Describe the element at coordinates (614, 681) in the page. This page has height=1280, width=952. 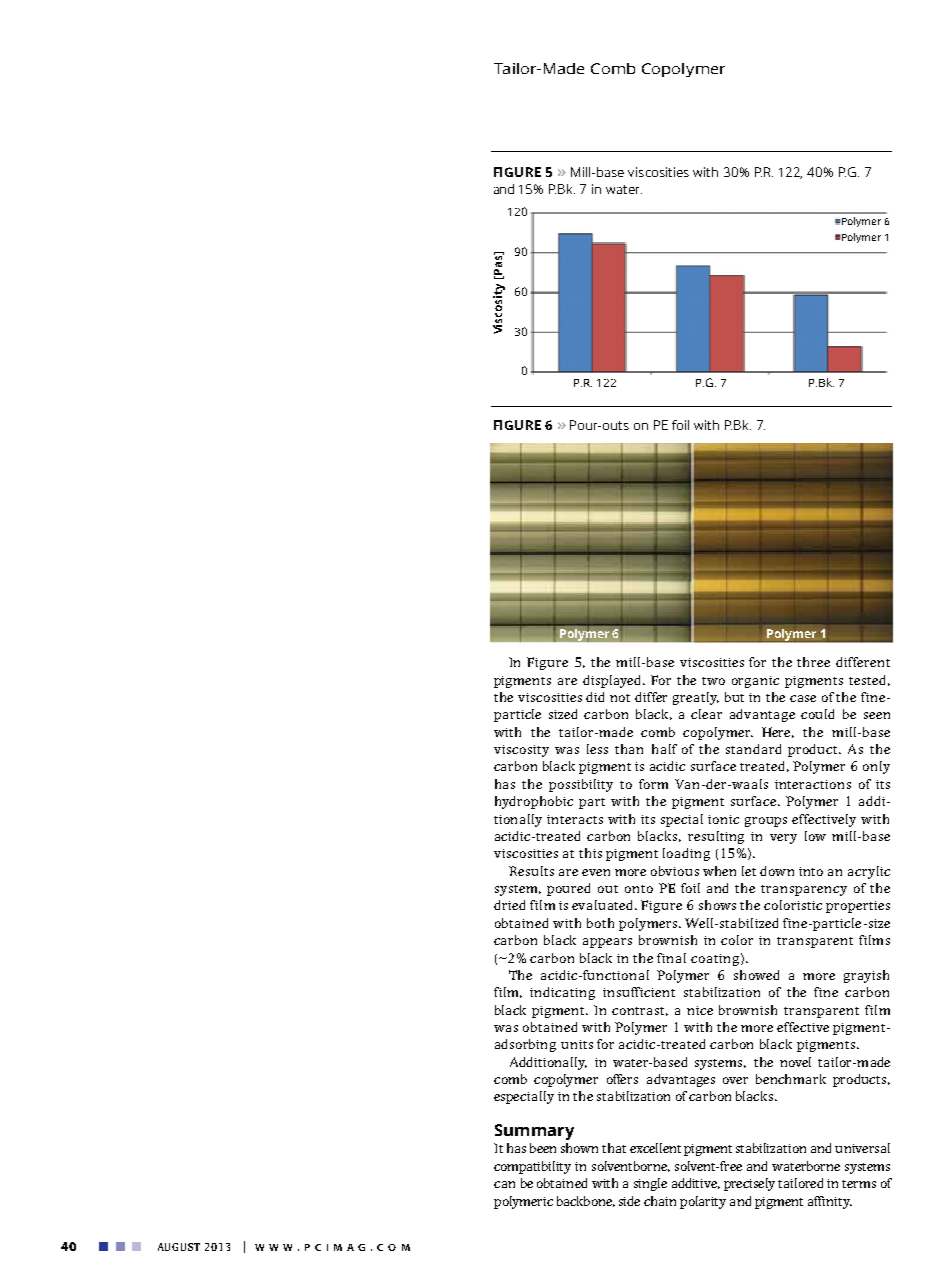
I see `displayed` at that location.
